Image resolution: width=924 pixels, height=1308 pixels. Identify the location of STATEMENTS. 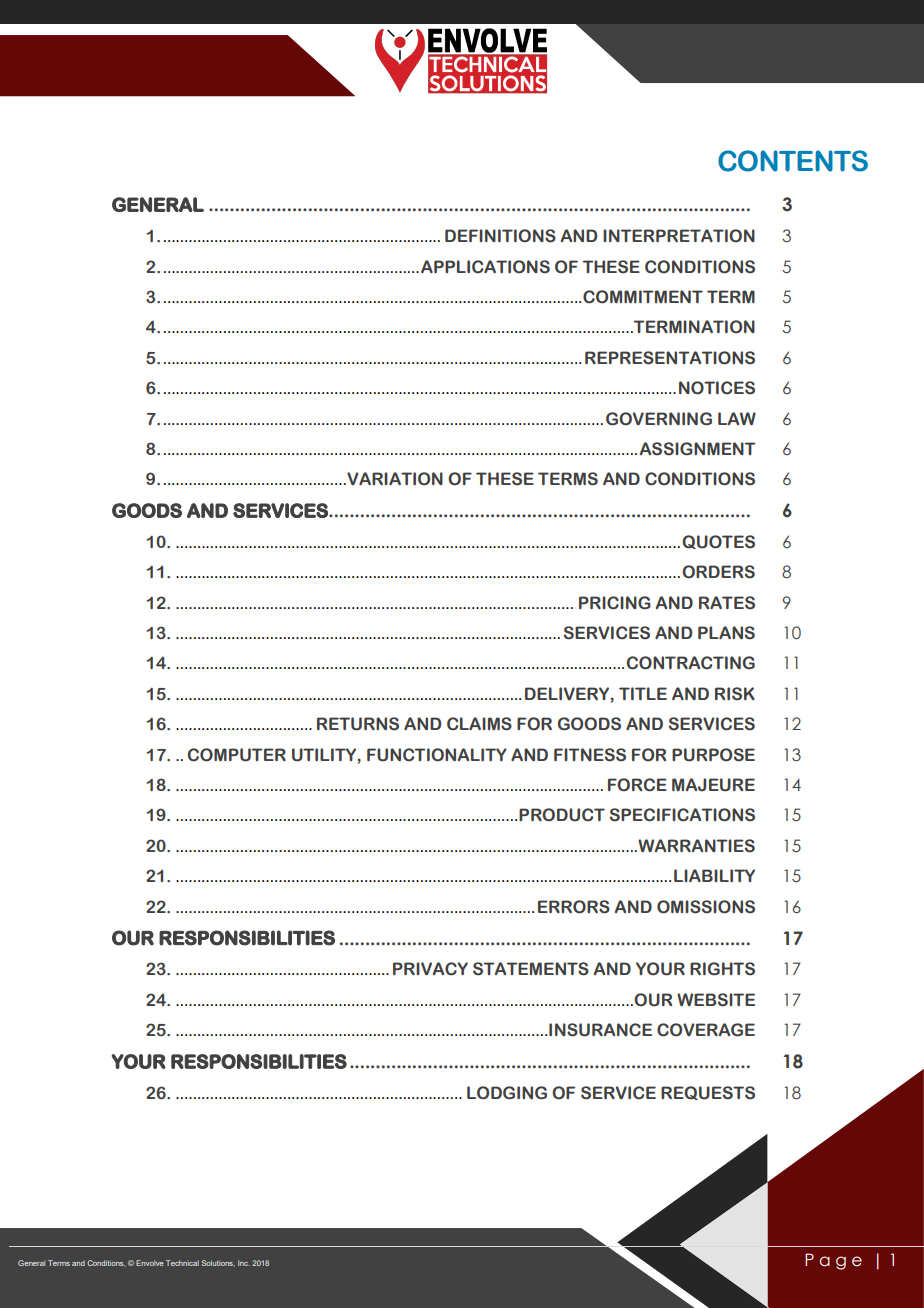
(531, 969).
